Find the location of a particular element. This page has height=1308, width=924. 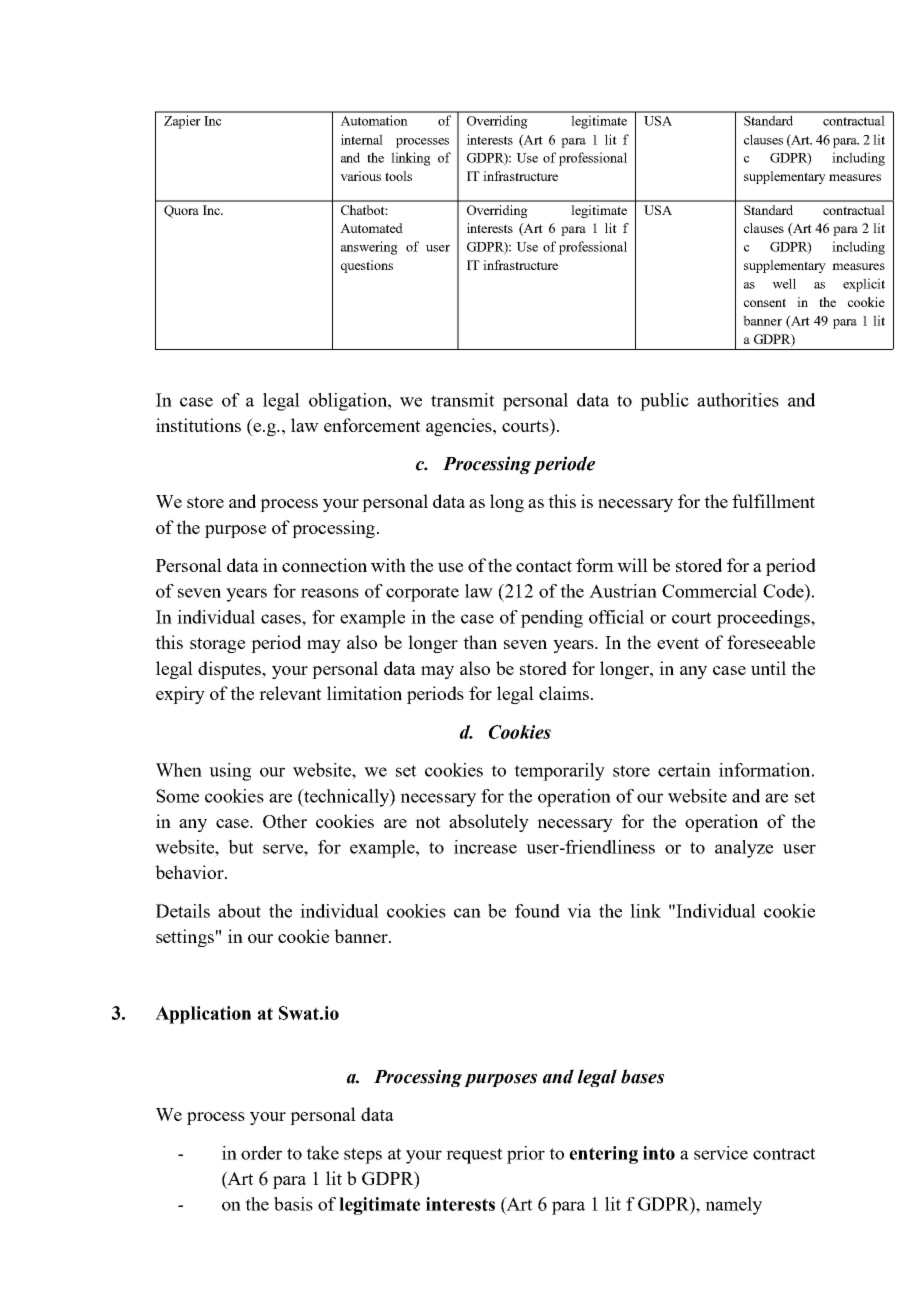

until is located at coordinates (768, 668).
